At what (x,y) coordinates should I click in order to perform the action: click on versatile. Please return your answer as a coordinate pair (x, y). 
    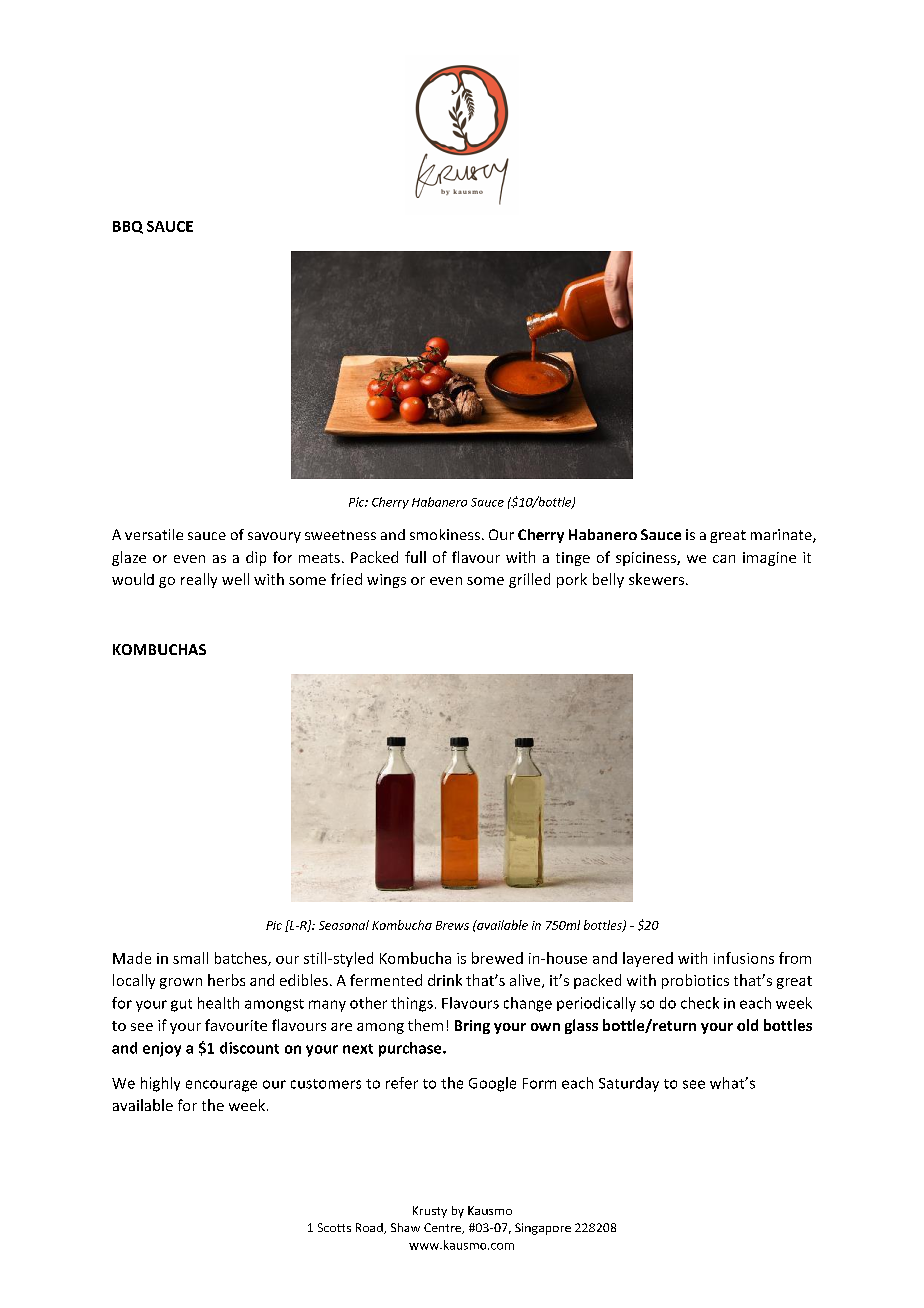
    Looking at the image, I should click on (154, 534).
